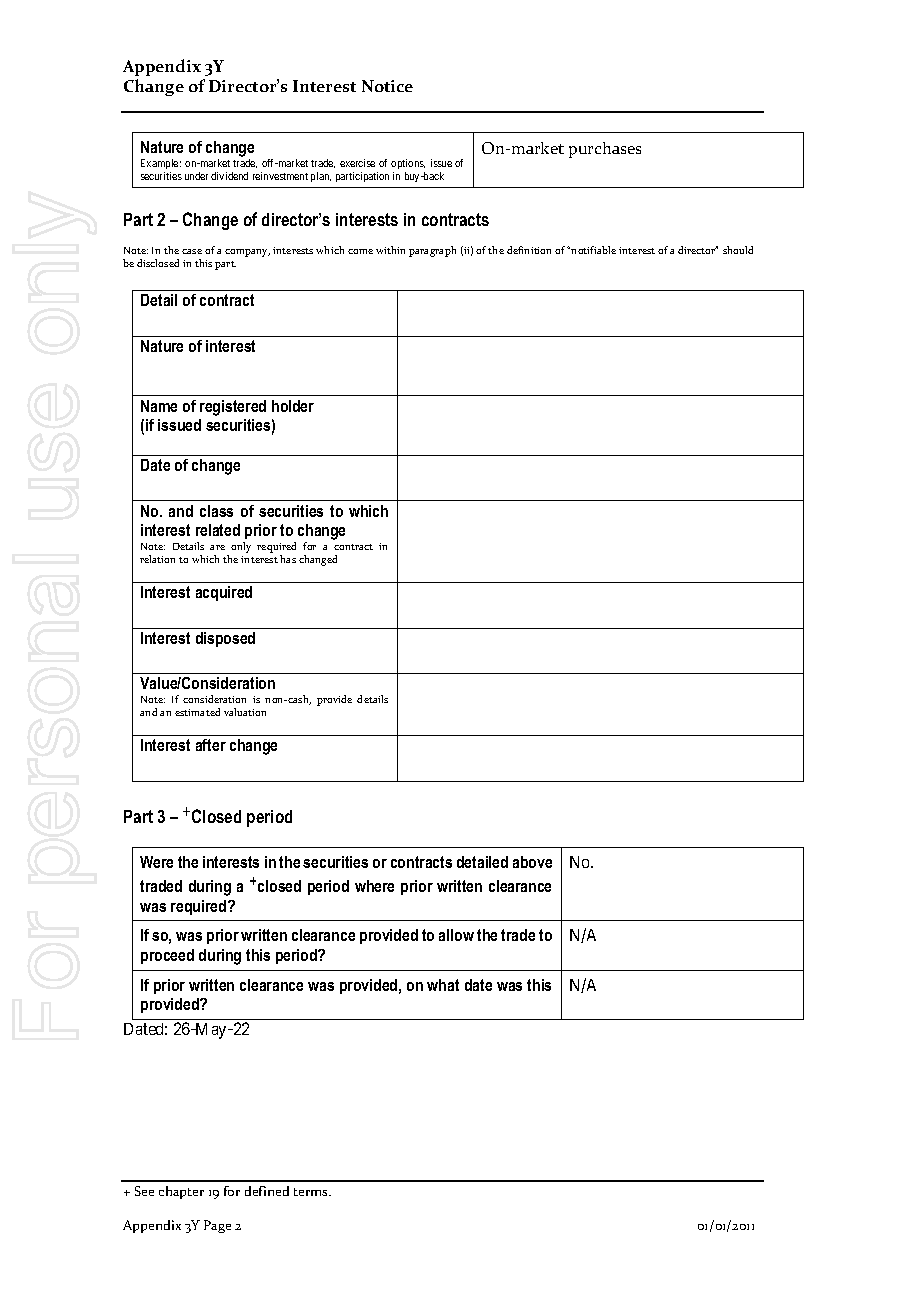 The width and height of the image is (924, 1307). What do you see at coordinates (532, 862) in the image?
I see `above` at bounding box center [532, 862].
